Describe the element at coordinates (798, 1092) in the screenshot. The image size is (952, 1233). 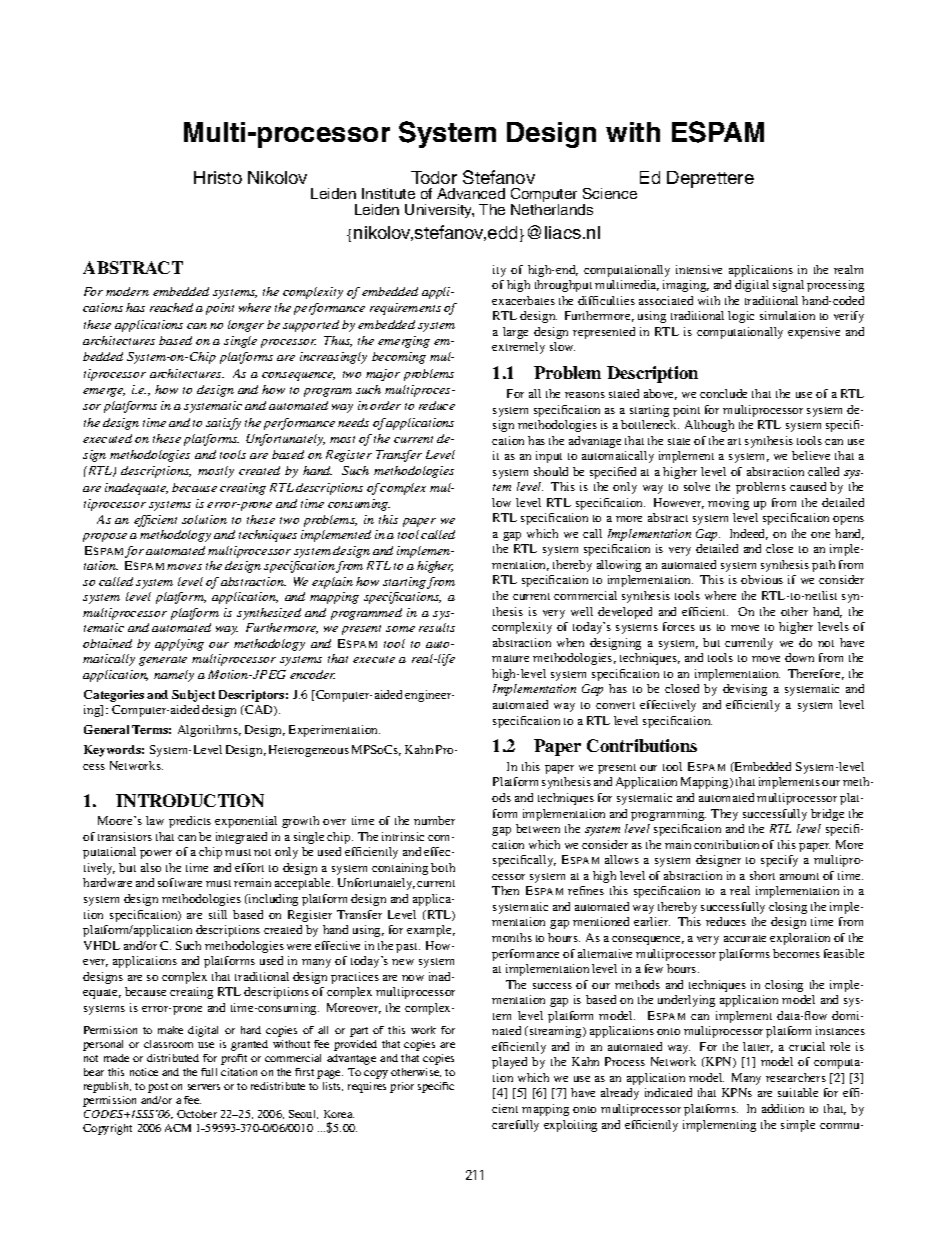
I see `suitable` at that location.
